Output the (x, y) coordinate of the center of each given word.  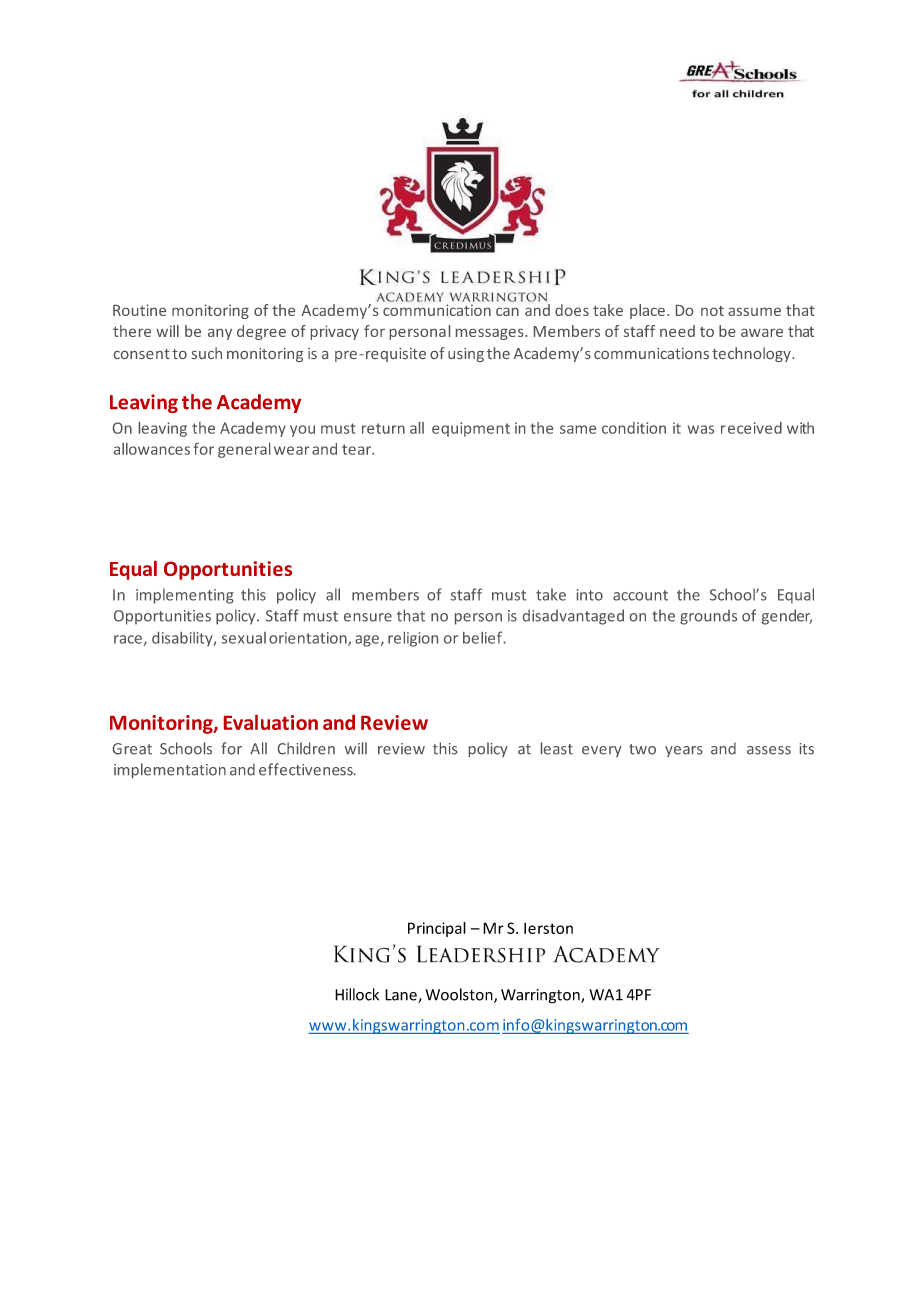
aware (762, 333)
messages (491, 334)
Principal (437, 929)
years (684, 751)
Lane (402, 996)
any (220, 334)
